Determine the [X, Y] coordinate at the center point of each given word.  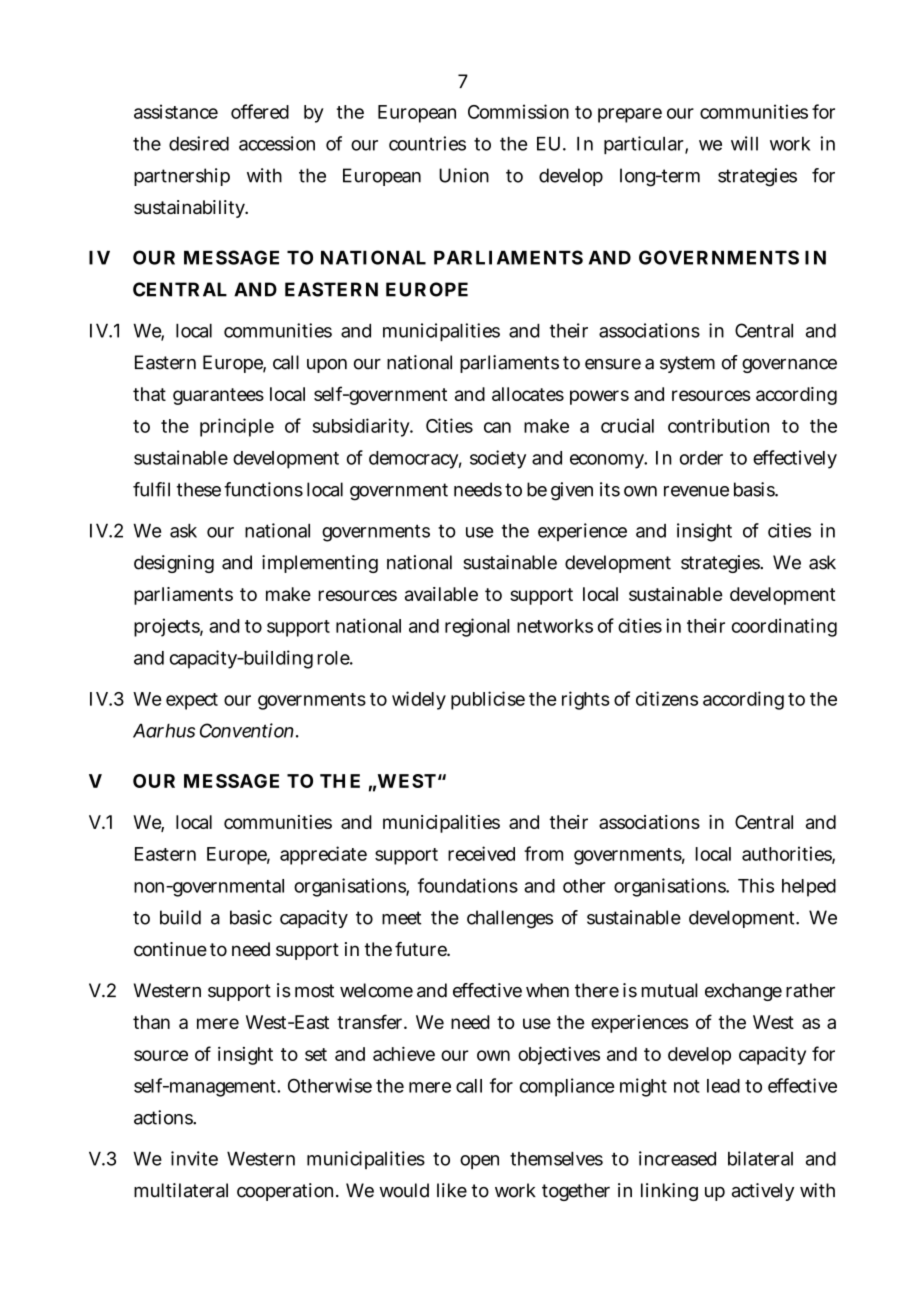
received [481, 853]
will [744, 143]
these [199, 489]
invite [194, 1158]
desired [199, 143]
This [756, 885]
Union [464, 175]
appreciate [323, 855]
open [479, 1162]
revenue [696, 491]
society [498, 459]
